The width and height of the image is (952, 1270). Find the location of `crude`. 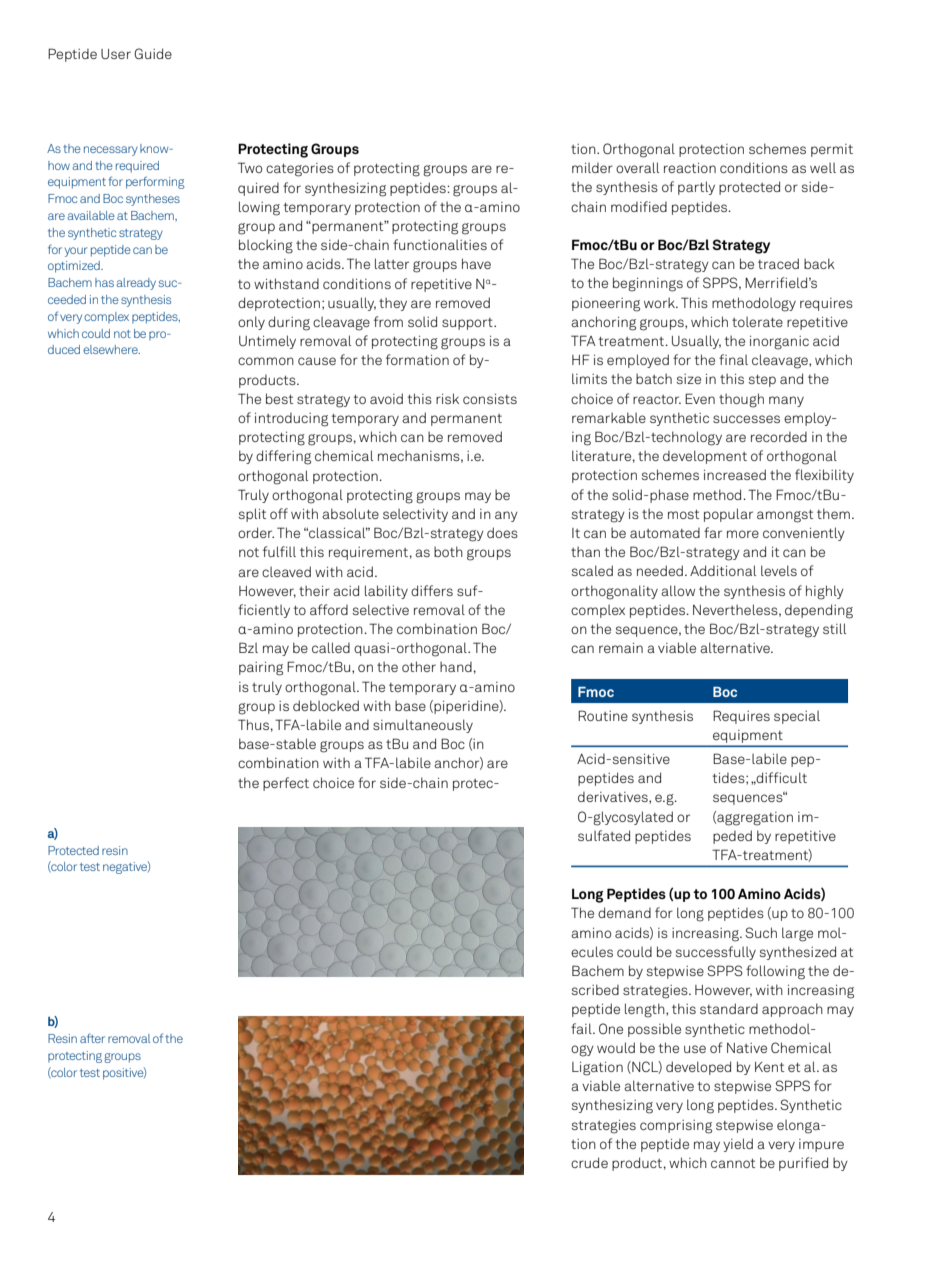

crude is located at coordinates (589, 1162).
